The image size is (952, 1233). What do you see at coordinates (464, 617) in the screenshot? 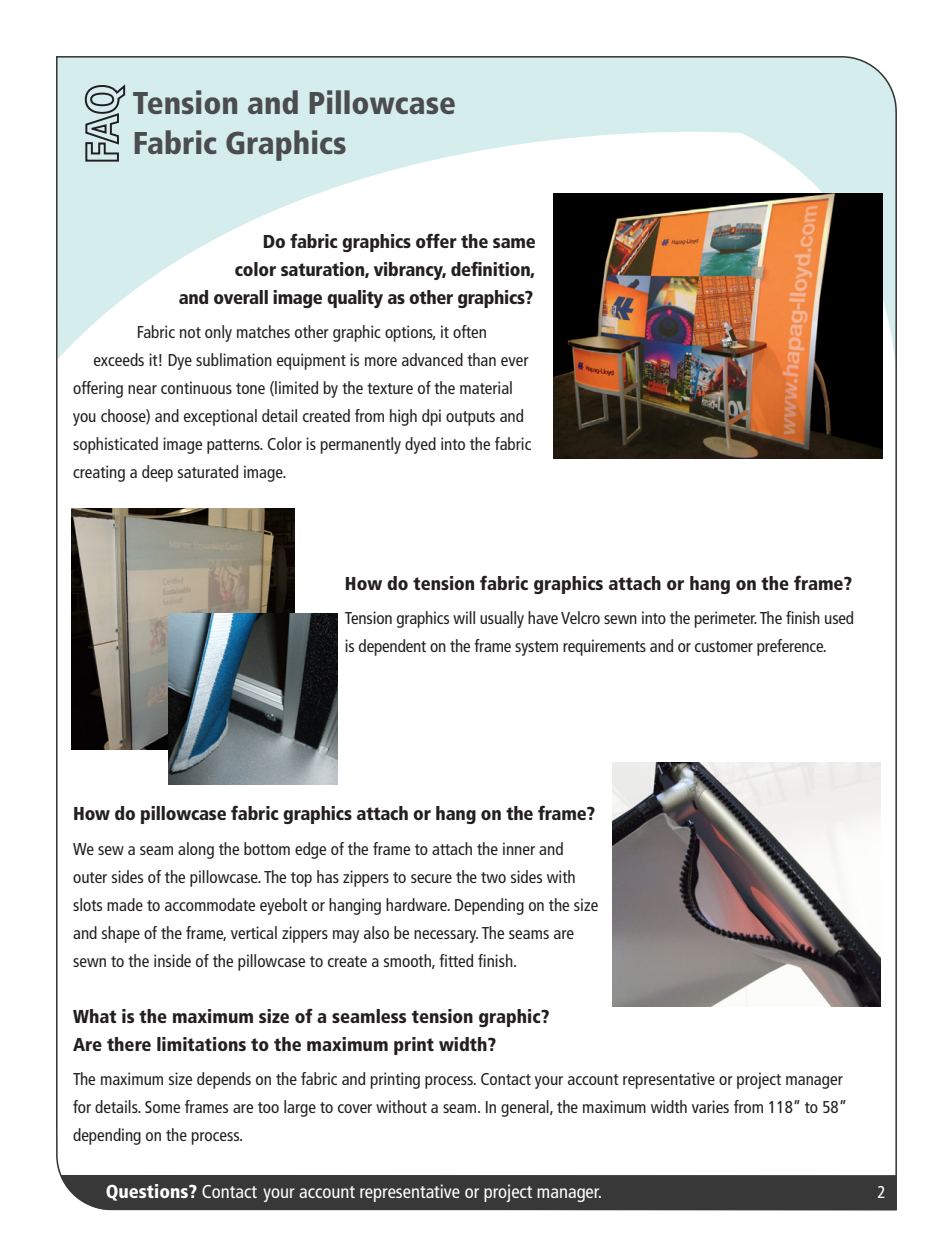
I see `will` at bounding box center [464, 617].
